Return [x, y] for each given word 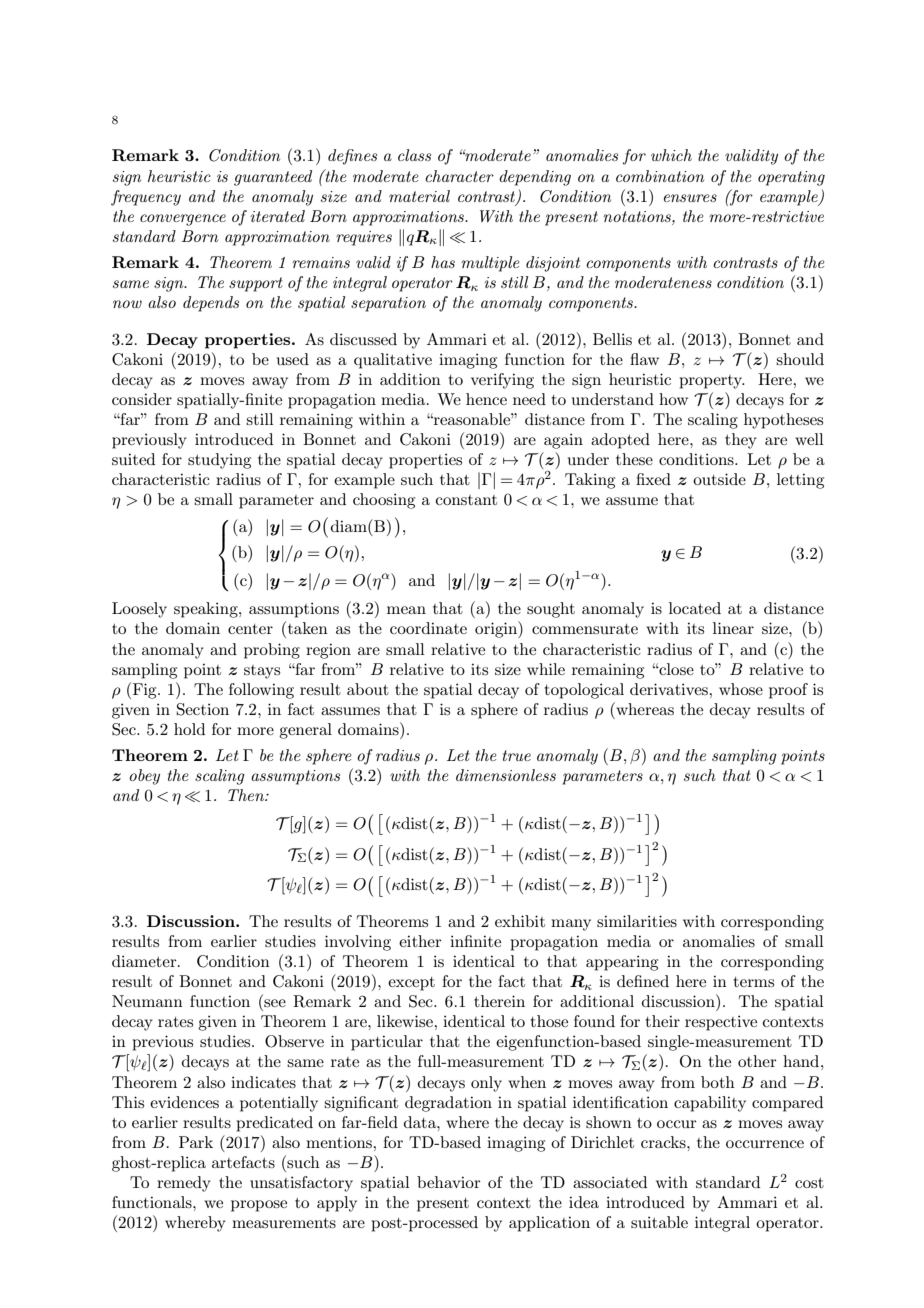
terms [754, 982]
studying [219, 461]
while [546, 669]
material [419, 196]
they [741, 441]
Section [203, 709]
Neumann [147, 1001]
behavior [449, 1182]
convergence [183, 220]
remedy [184, 1184]
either [420, 941]
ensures [690, 198]
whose [741, 689]
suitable [659, 1222]
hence [486, 399]
